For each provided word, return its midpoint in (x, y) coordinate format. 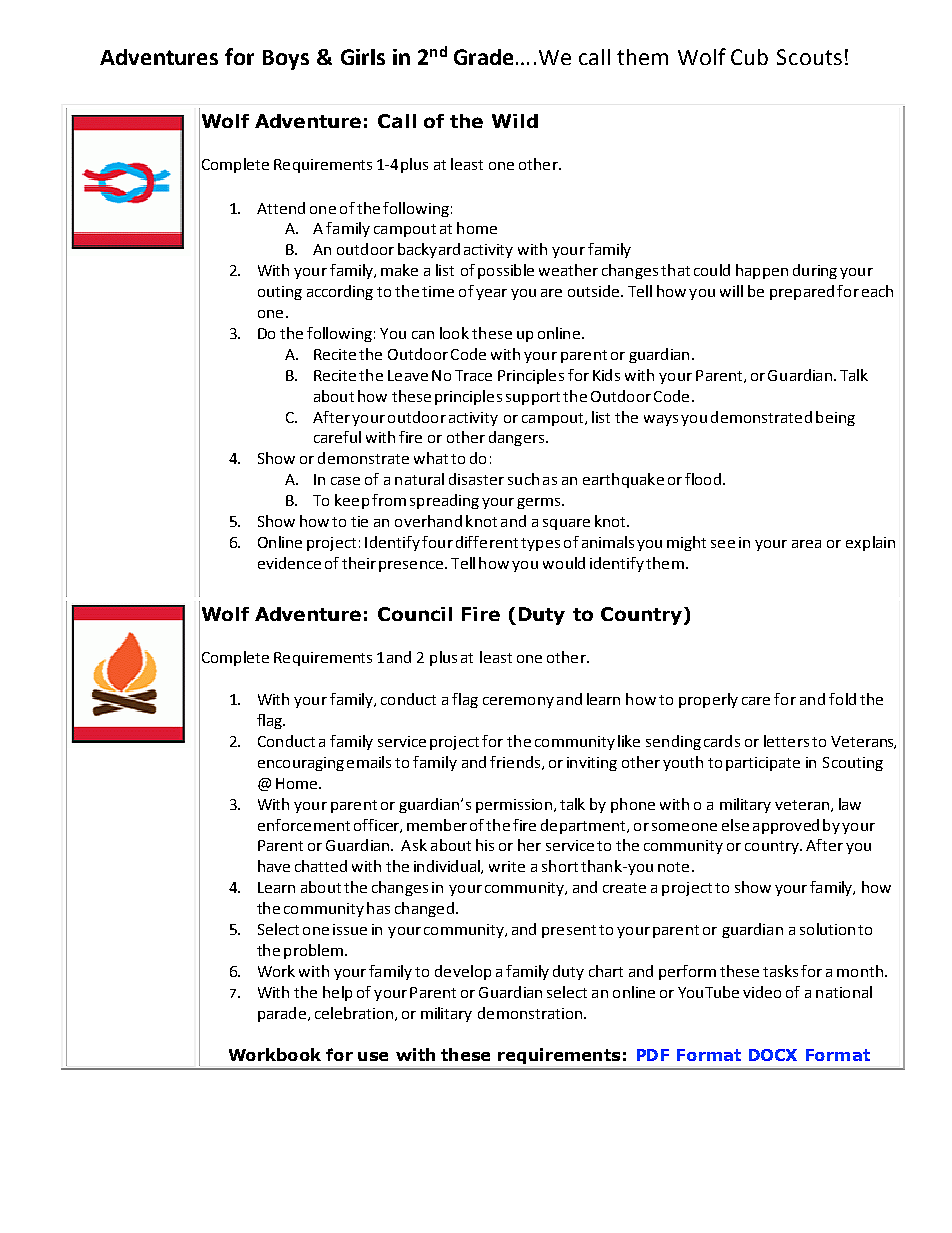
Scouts (809, 57)
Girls (363, 57)
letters (786, 741)
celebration (354, 1013)
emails (369, 762)
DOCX (773, 1055)
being (835, 418)
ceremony (518, 702)
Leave (408, 375)
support (533, 398)
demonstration (530, 1013)
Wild (515, 121)
